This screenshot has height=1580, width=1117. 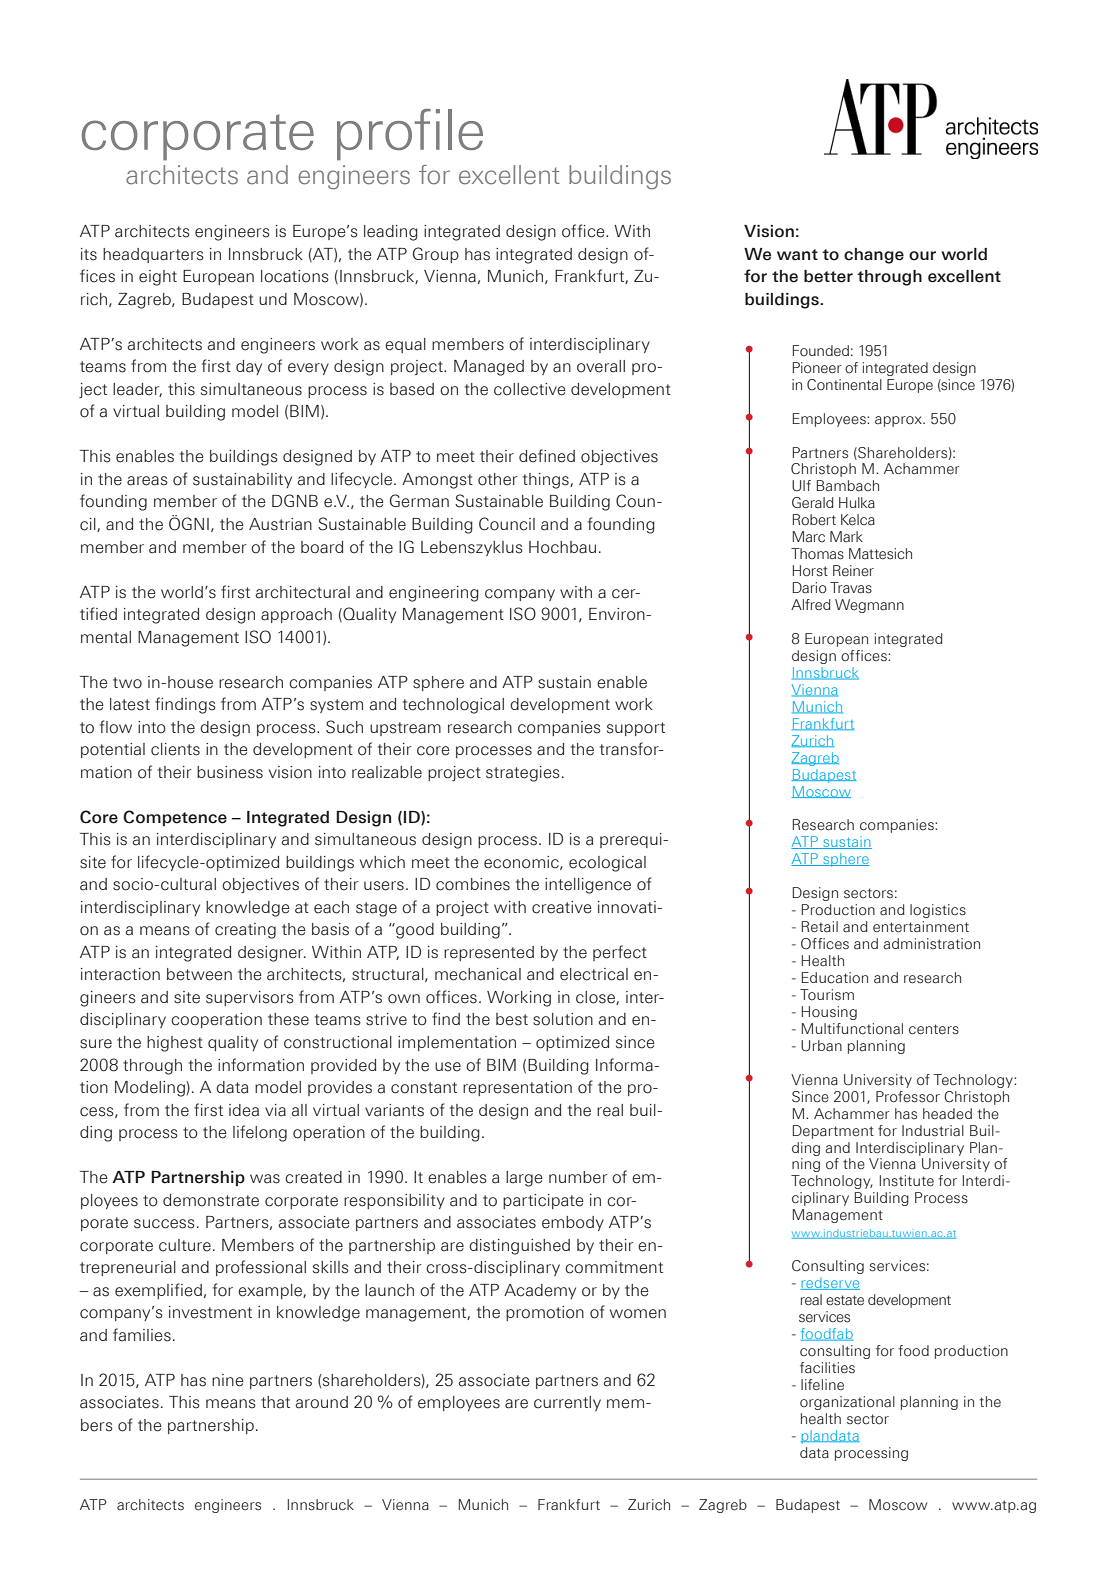 I want to click on technological, so click(x=453, y=706).
